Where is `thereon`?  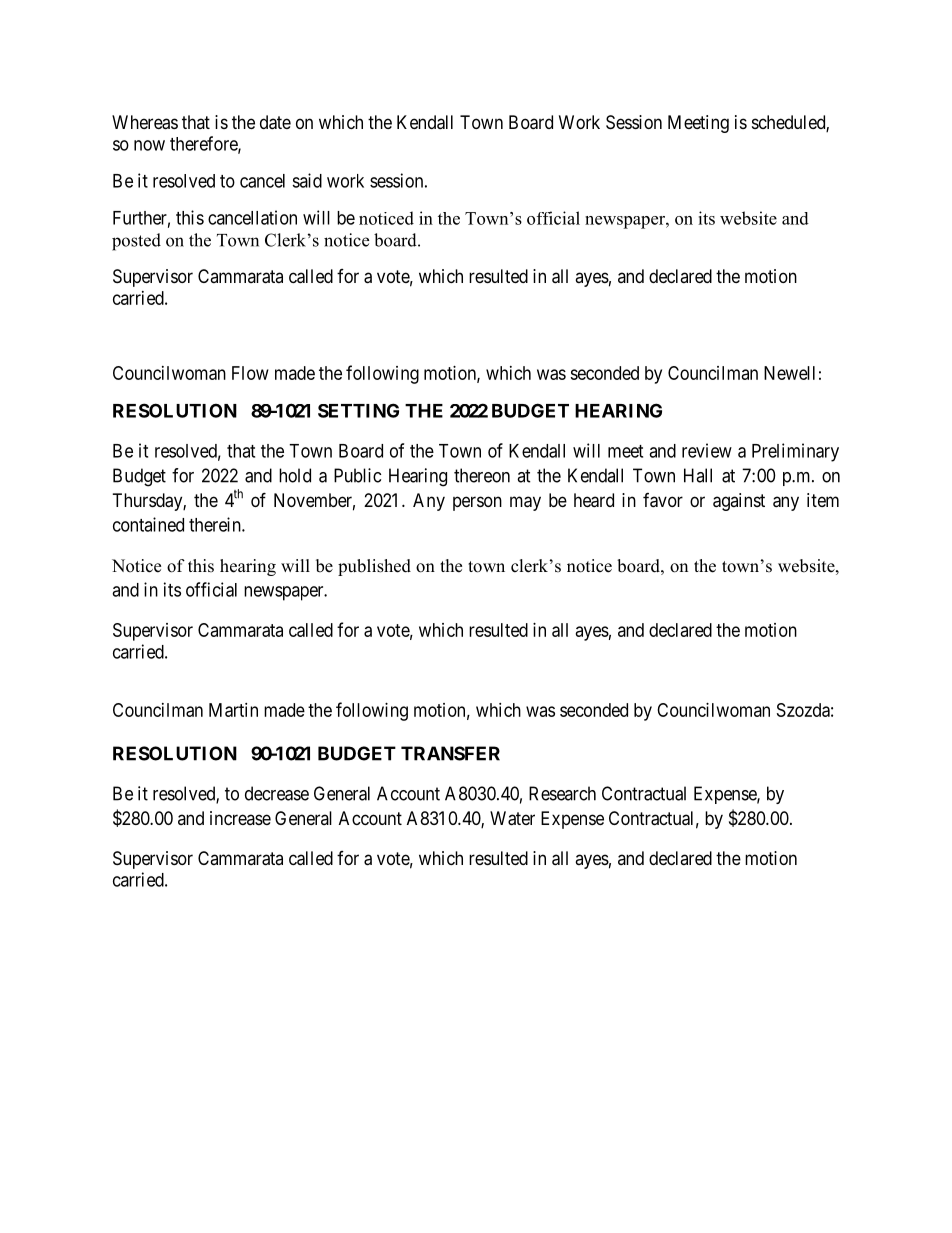 thereon is located at coordinates (482, 475).
